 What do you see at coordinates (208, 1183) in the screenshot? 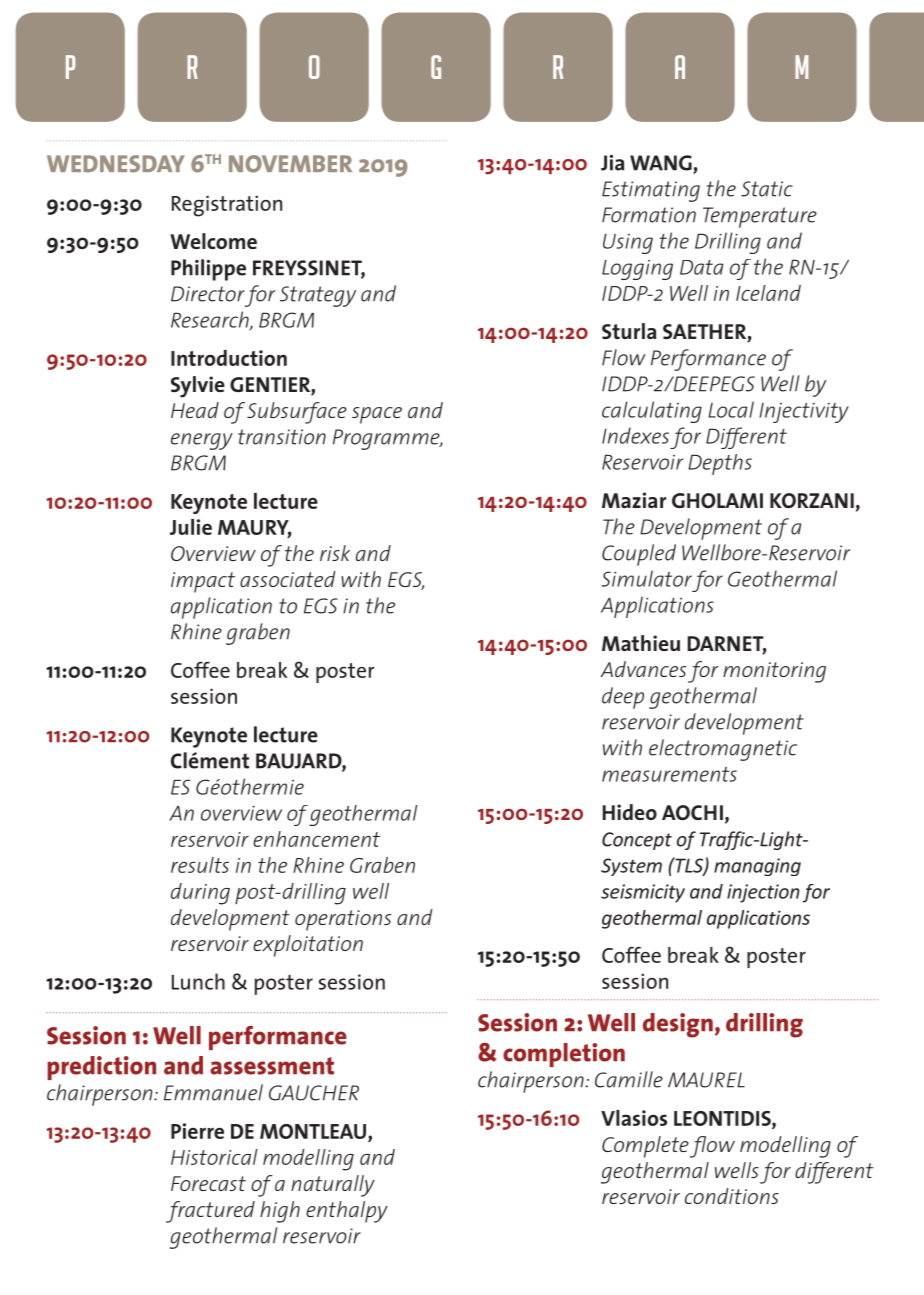
I see `Forecast` at bounding box center [208, 1183].
